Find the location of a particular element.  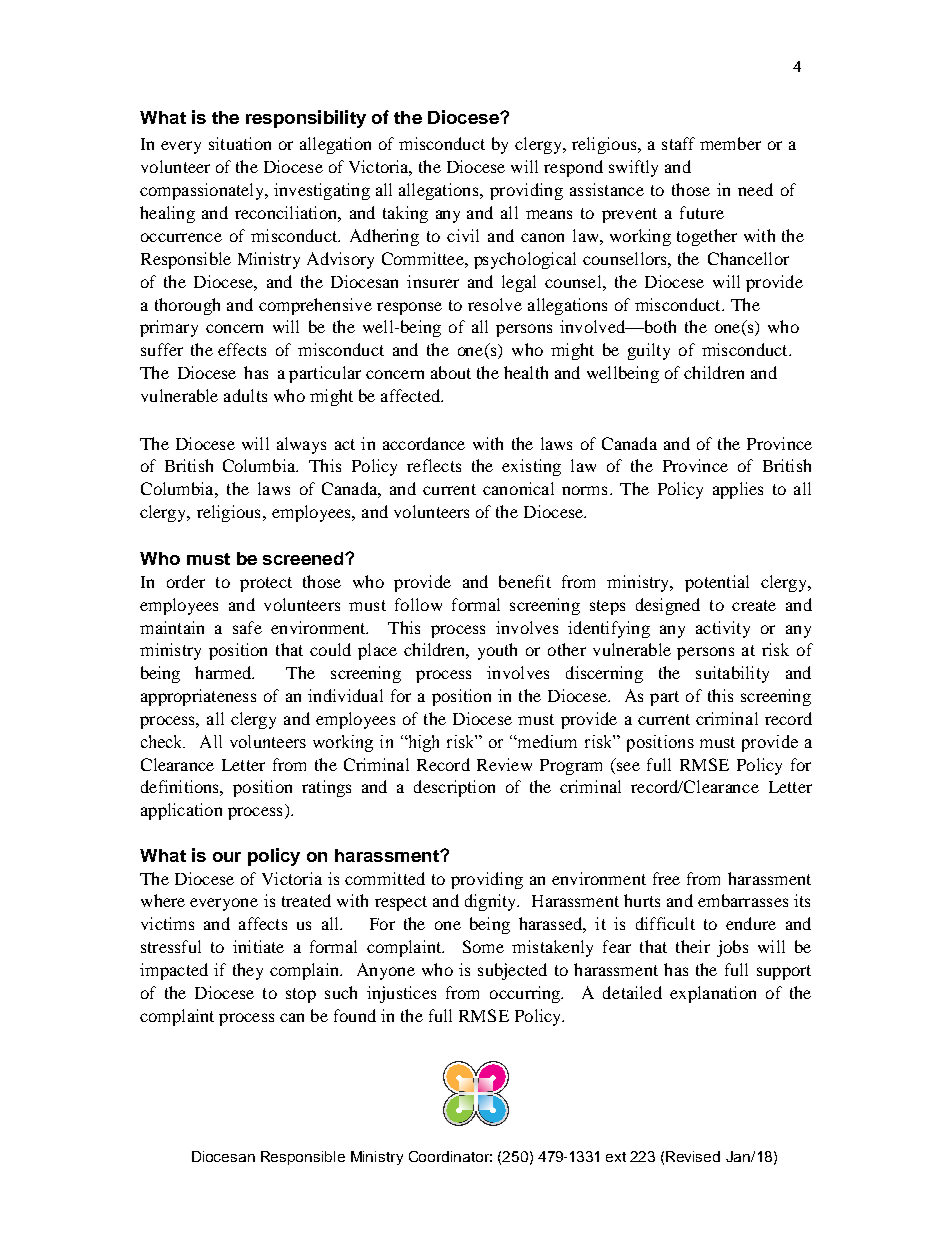

see is located at coordinates (628, 766).
